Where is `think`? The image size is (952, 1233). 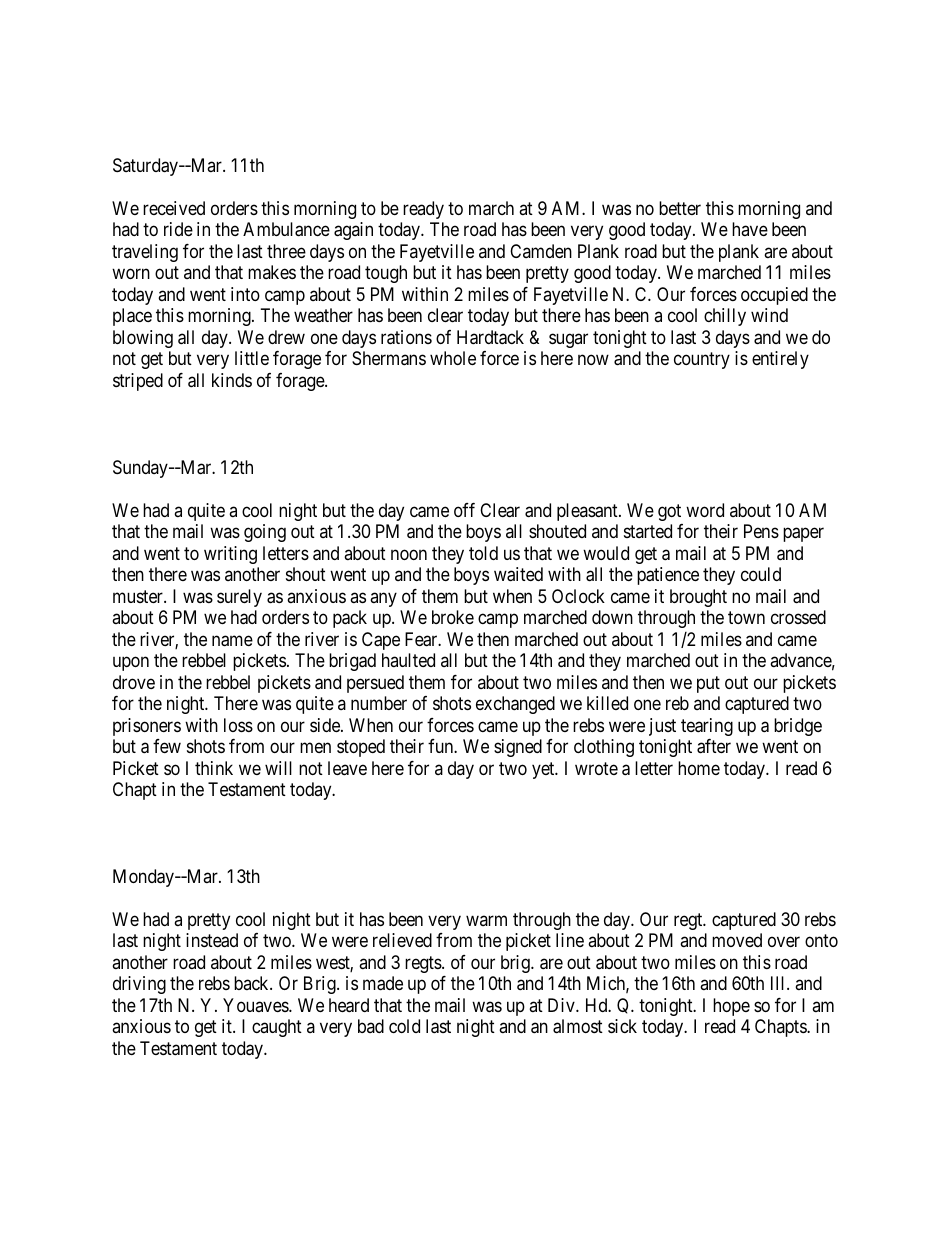 think is located at coordinates (214, 768).
